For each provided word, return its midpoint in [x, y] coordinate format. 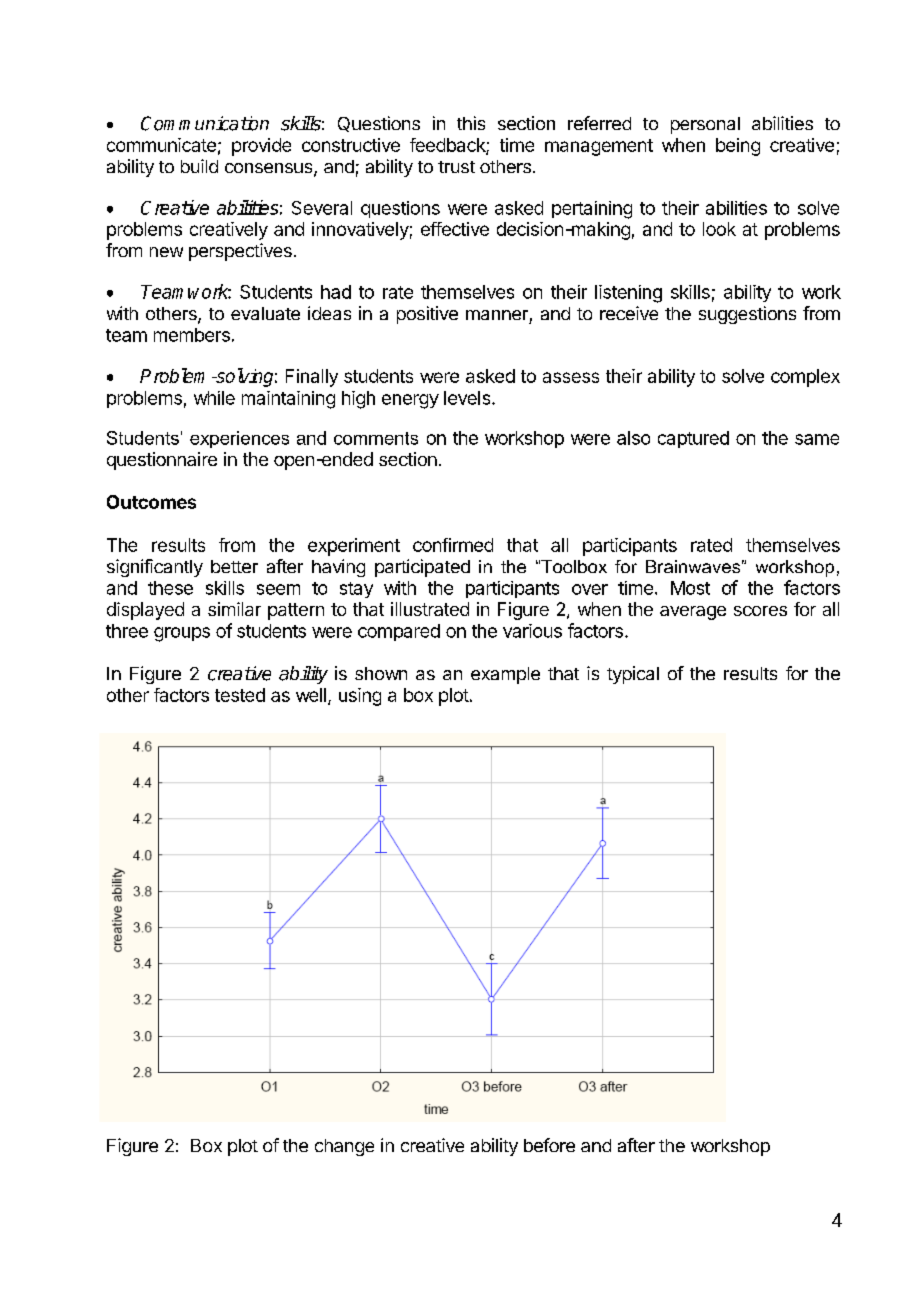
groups [182, 634]
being [738, 147]
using [360, 697]
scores [760, 611]
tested [240, 695]
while [214, 398]
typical [633, 675]
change [344, 1147]
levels [467, 398]
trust [456, 167]
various [532, 631]
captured [693, 439]
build [199, 166]
